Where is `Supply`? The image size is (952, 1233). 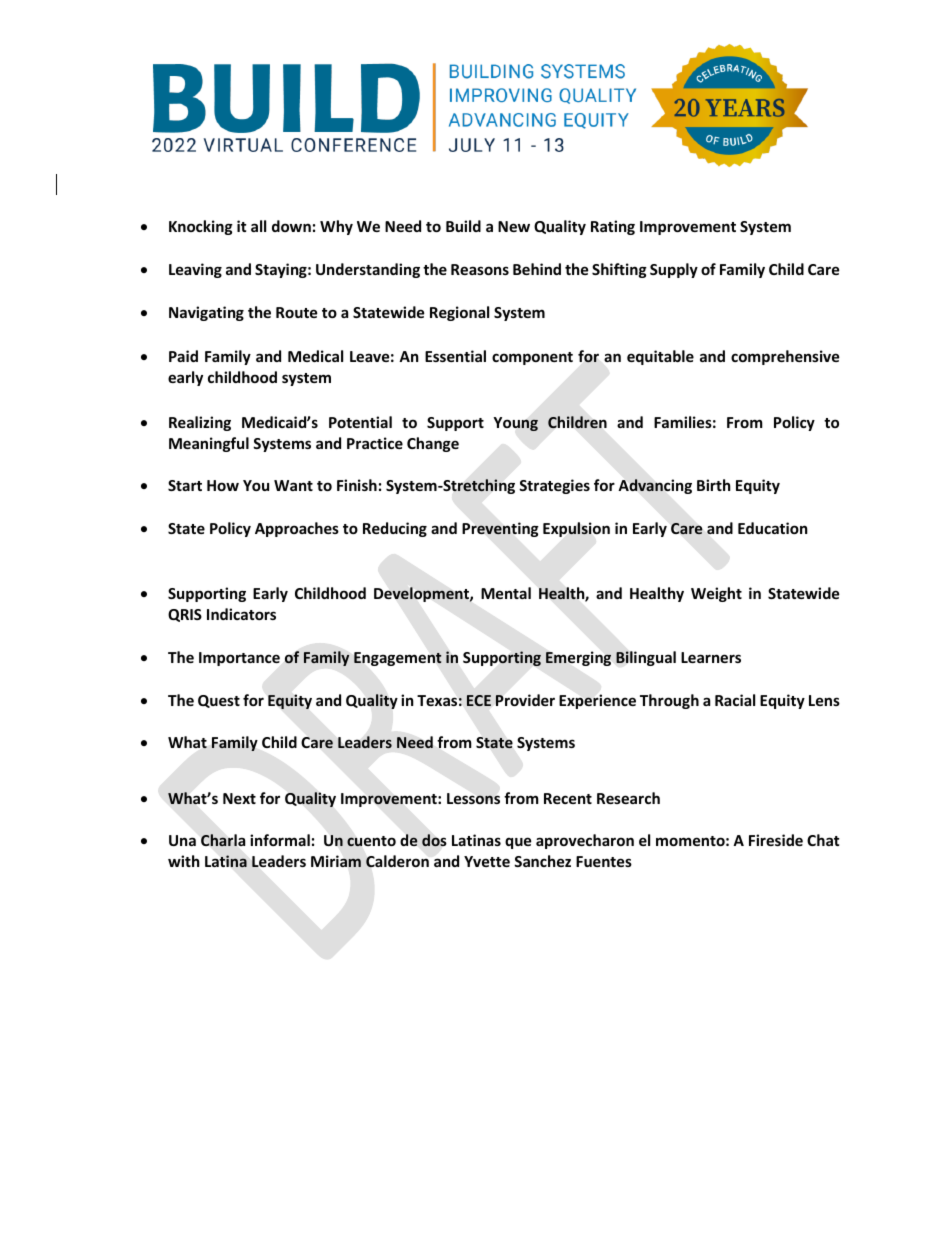
Supply is located at coordinates (674, 270).
